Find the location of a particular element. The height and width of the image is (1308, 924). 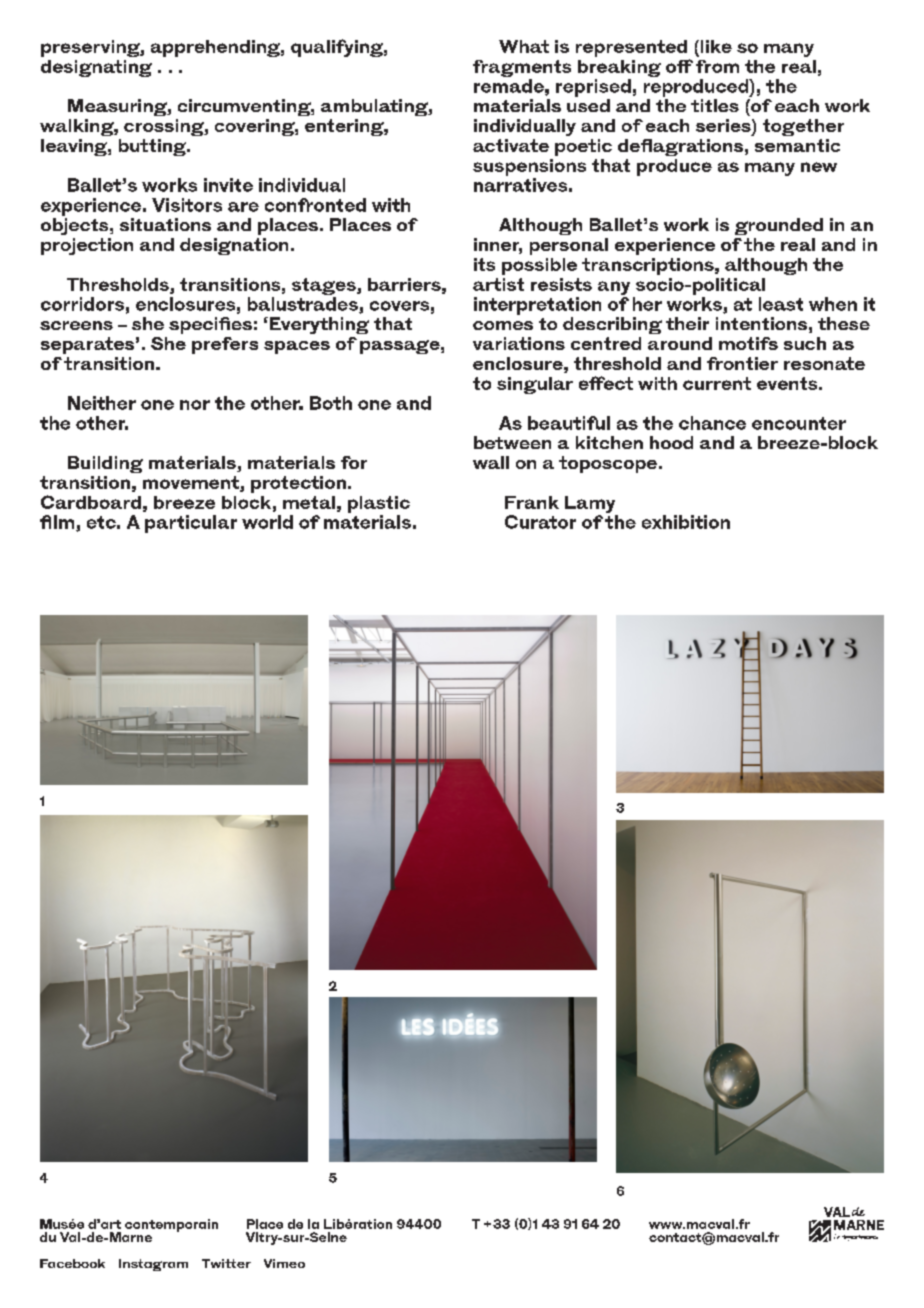

specifies is located at coordinates (210, 325).
